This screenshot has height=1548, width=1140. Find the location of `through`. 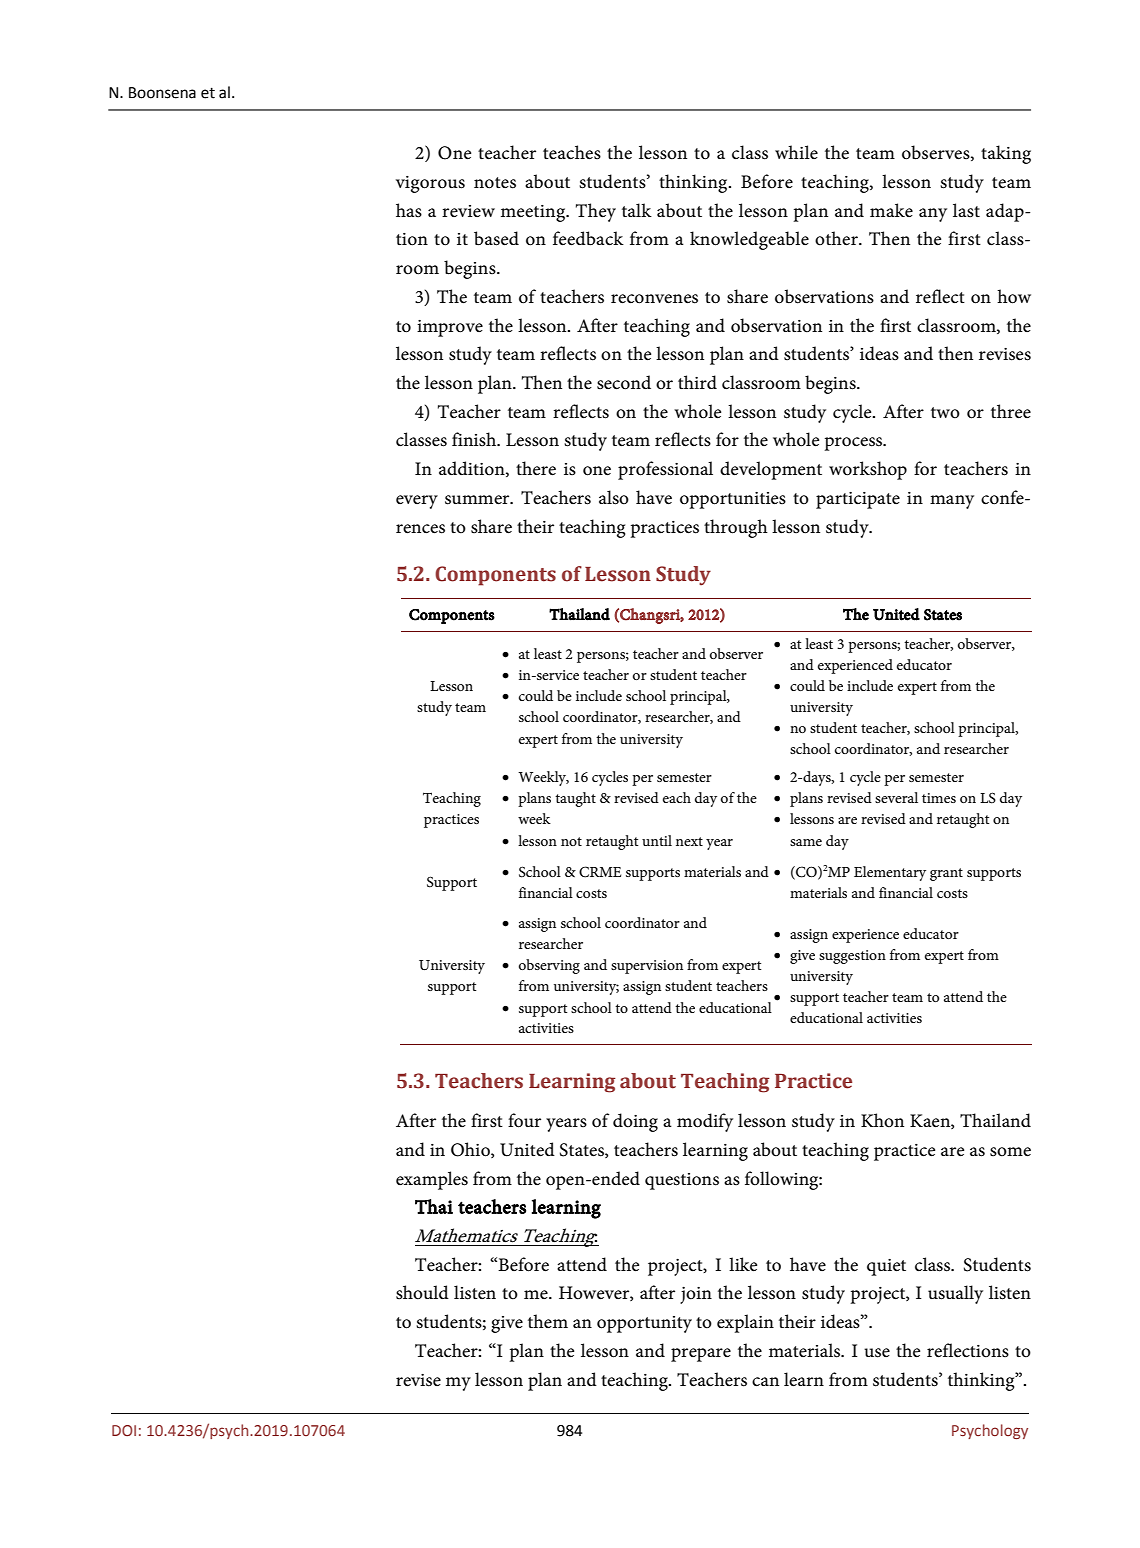

through is located at coordinates (736, 528).
